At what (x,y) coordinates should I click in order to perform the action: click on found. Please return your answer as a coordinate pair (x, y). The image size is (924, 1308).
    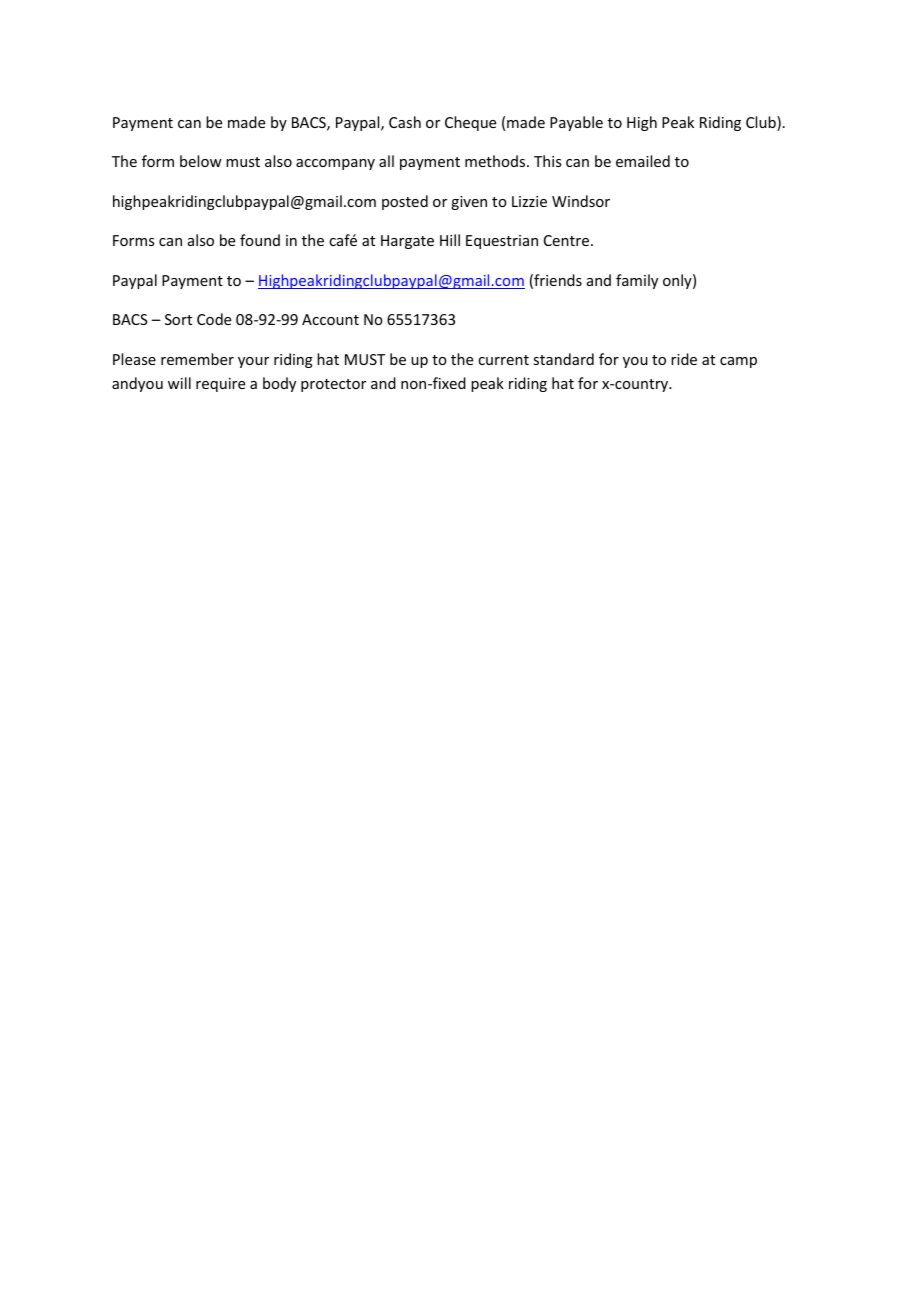
    Looking at the image, I should click on (260, 240).
